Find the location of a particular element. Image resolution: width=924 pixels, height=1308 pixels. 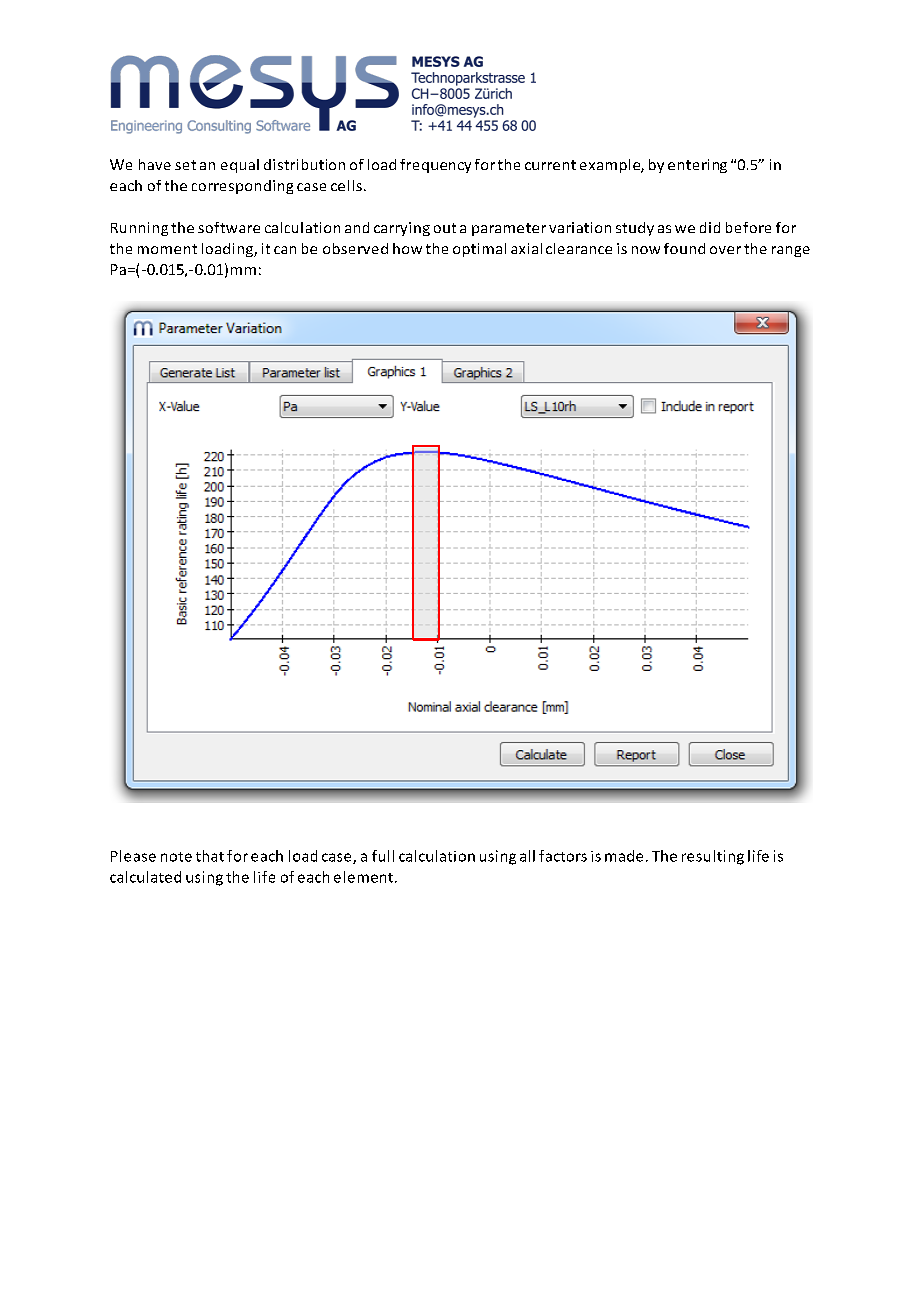

over is located at coordinates (725, 250).
